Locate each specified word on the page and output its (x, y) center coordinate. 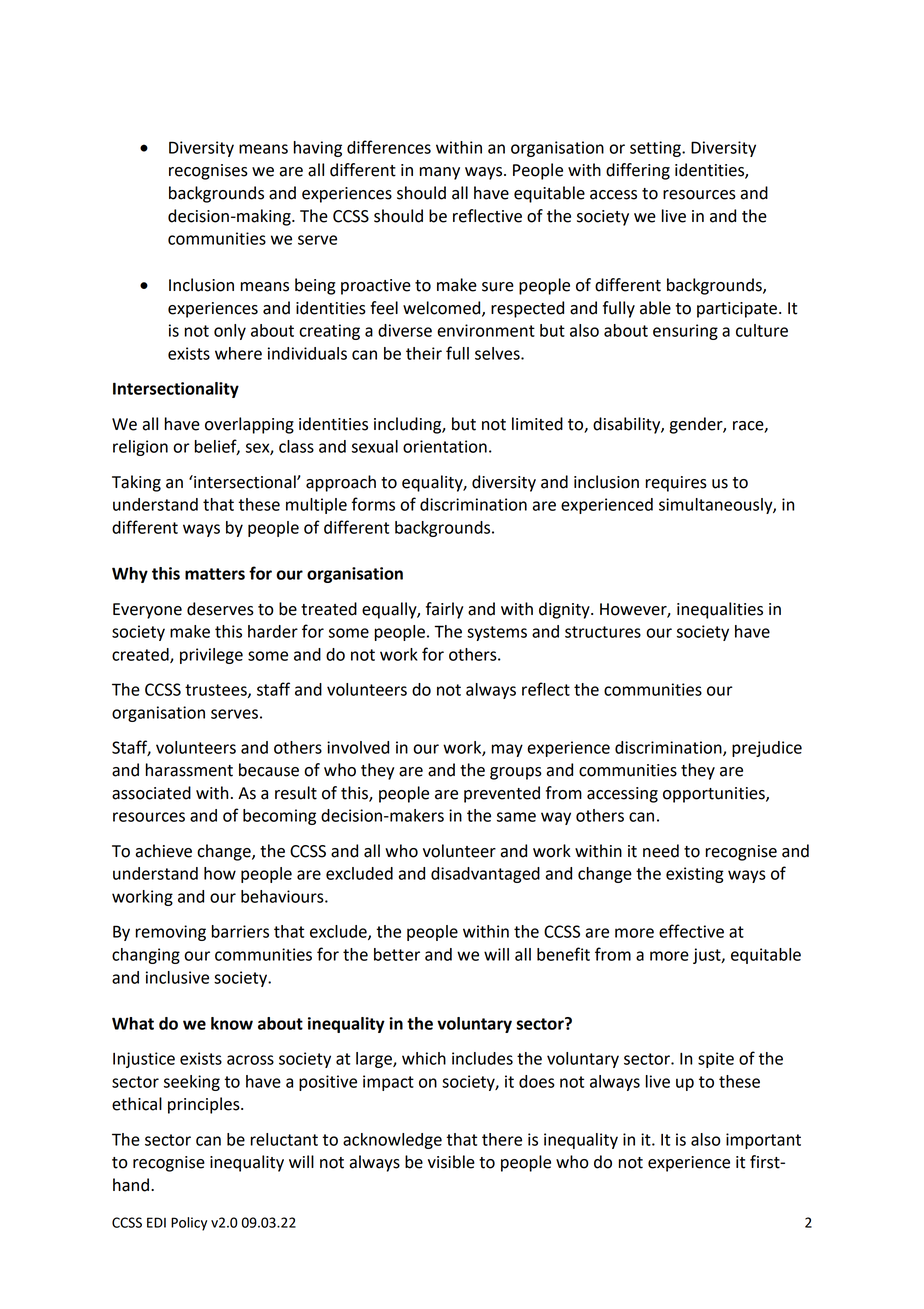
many (439, 173)
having (318, 149)
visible (451, 1162)
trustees (217, 691)
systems (497, 633)
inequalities (720, 610)
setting (656, 149)
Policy (189, 1224)
